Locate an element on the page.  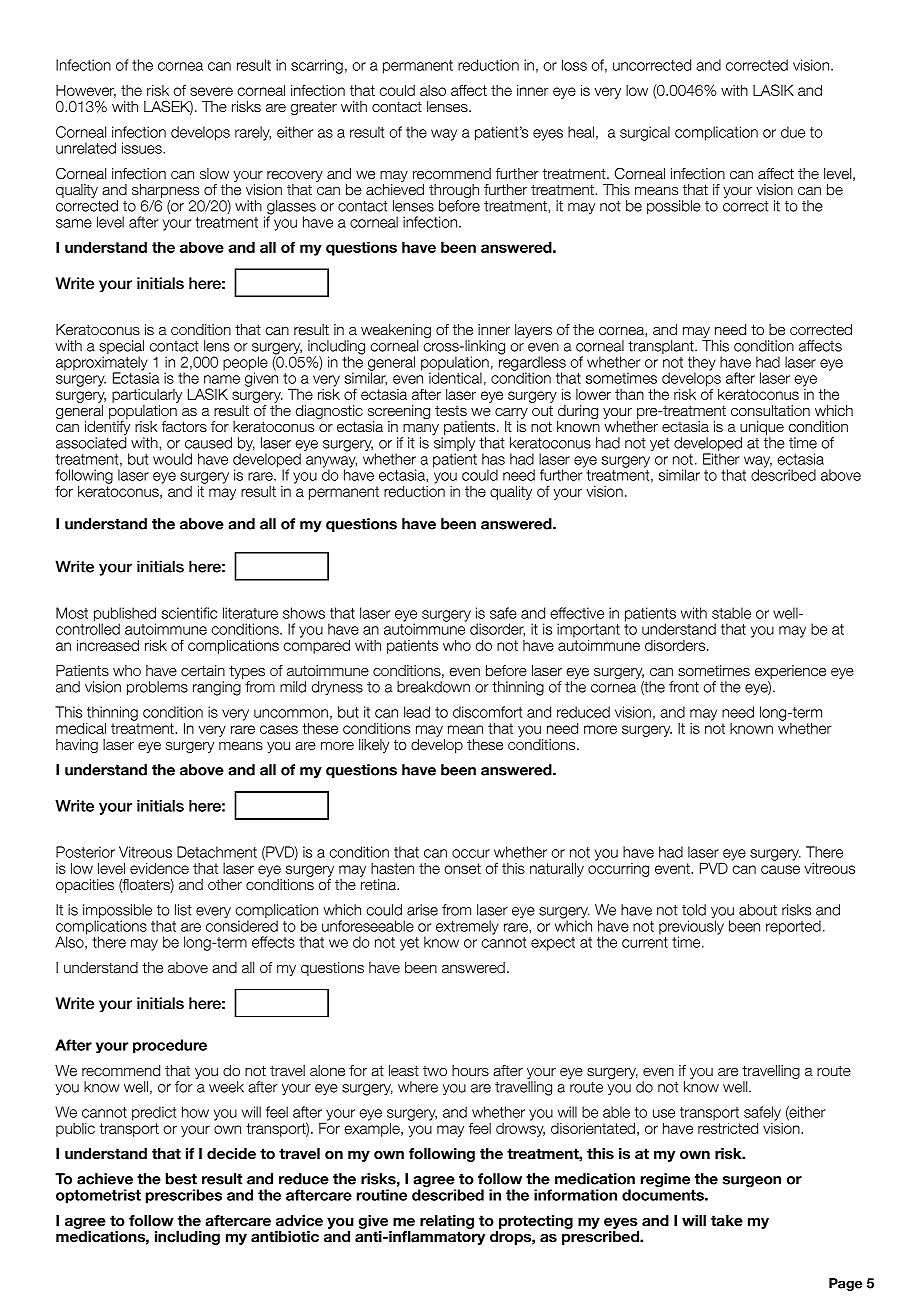
severe is located at coordinates (211, 91).
